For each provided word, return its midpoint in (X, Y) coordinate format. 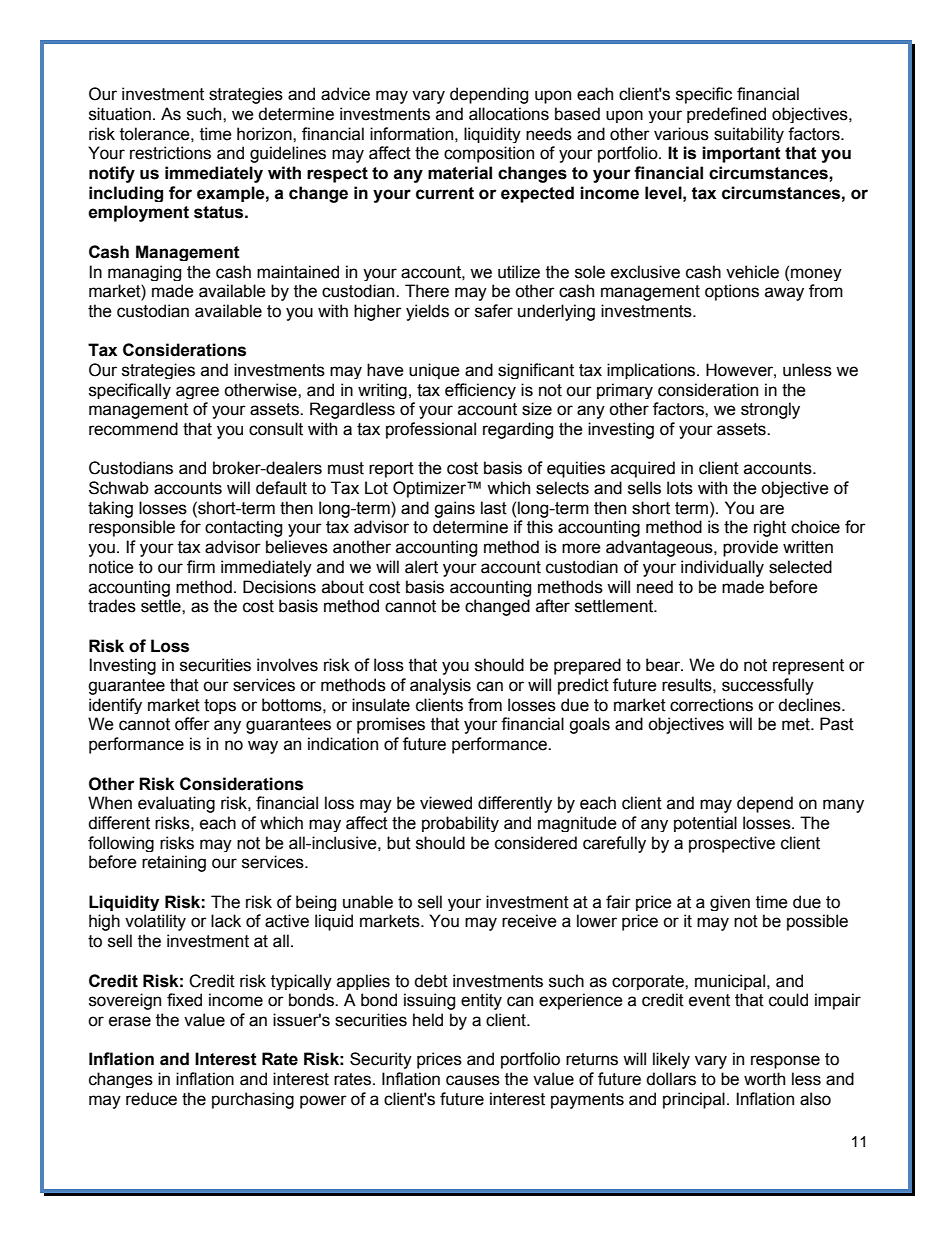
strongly (770, 410)
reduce (151, 1099)
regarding (518, 430)
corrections (711, 705)
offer (192, 724)
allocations (509, 114)
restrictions (170, 153)
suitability (749, 135)
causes (473, 1080)
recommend (133, 429)
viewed (446, 803)
